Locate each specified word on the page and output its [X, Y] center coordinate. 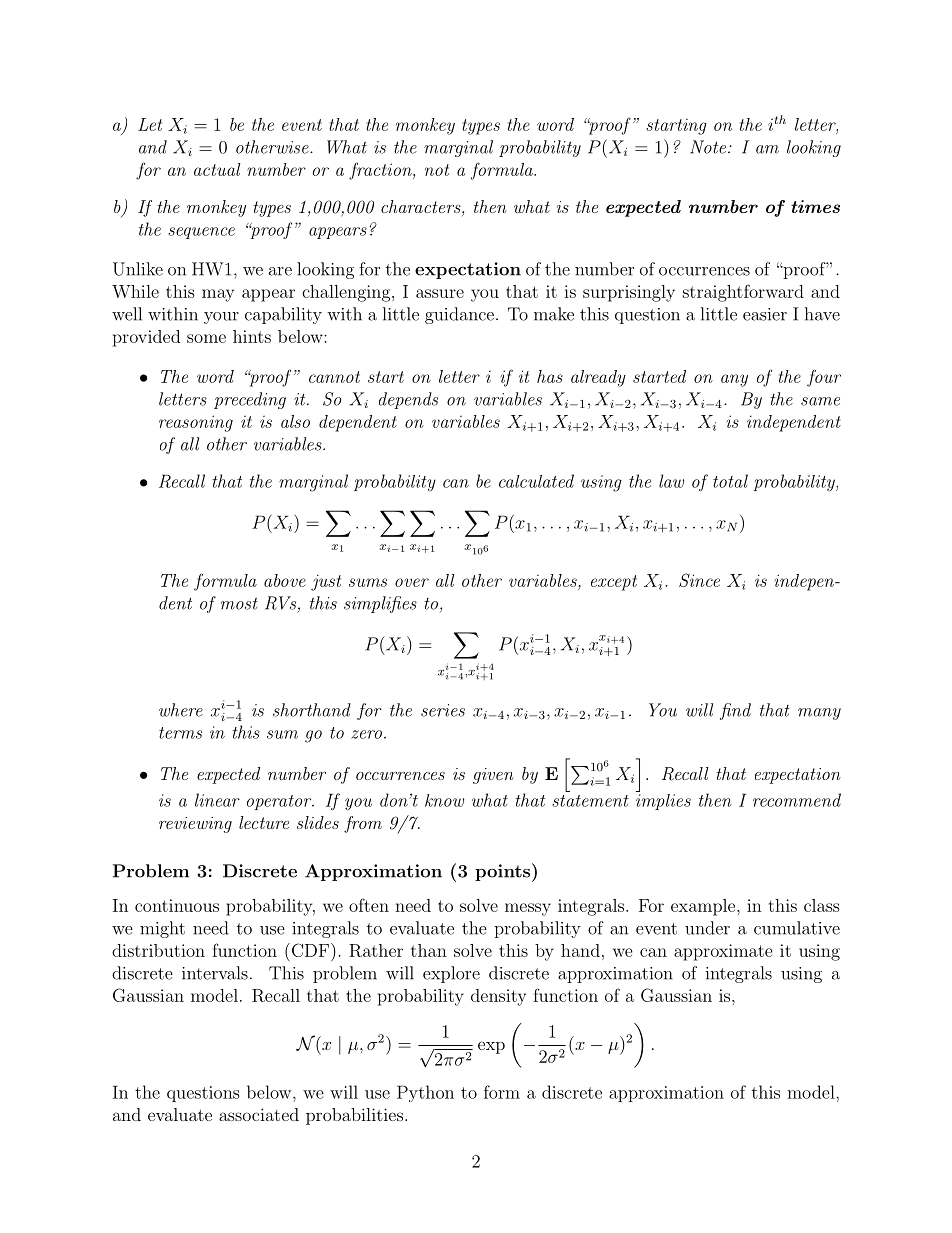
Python [425, 1093]
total [730, 481]
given [493, 776]
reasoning [196, 423]
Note [708, 147]
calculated [536, 481]
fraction [381, 171]
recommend [797, 800]
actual [217, 169]
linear [217, 800]
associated [259, 1114]
